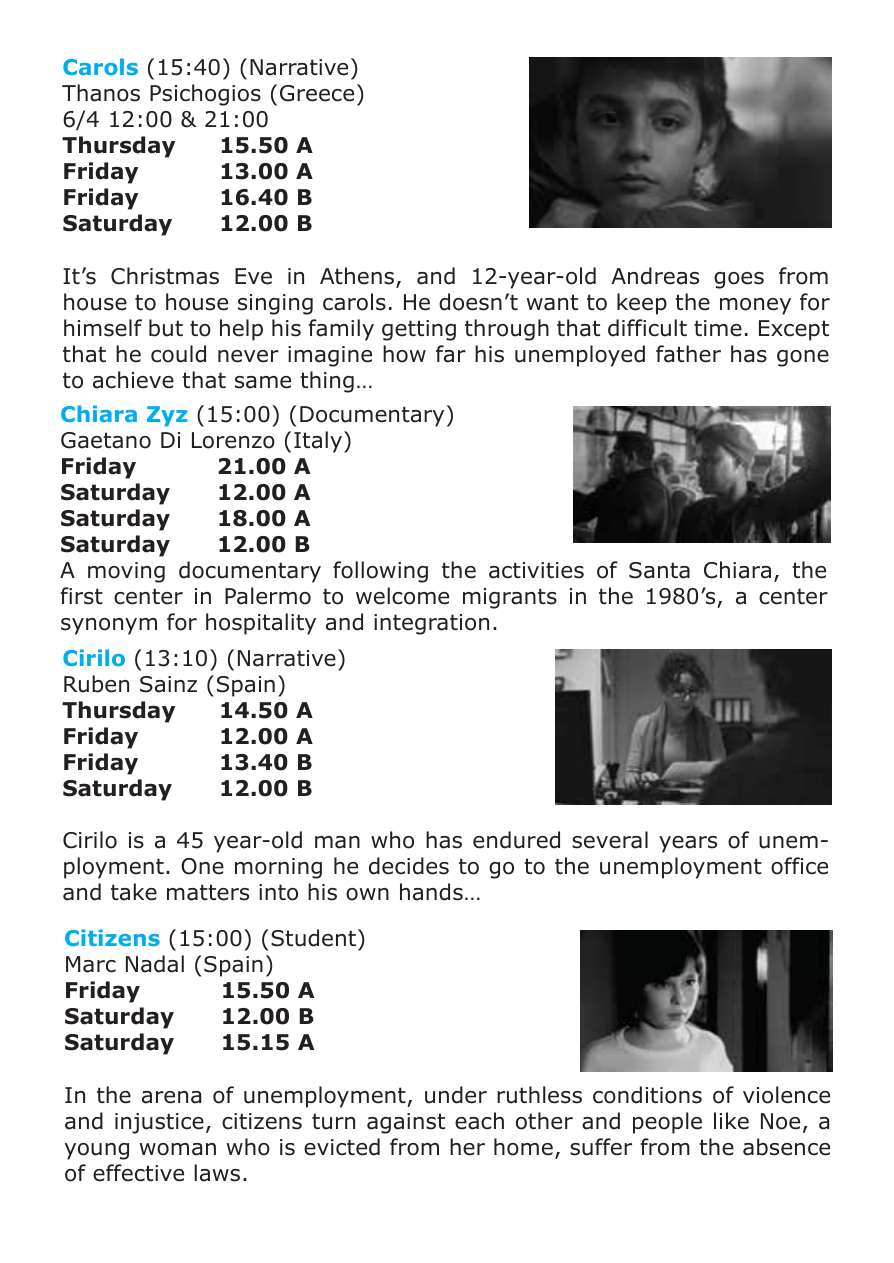 The width and height of the image is (894, 1263). Describe the element at coordinates (688, 354) in the image. I see `father` at that location.
